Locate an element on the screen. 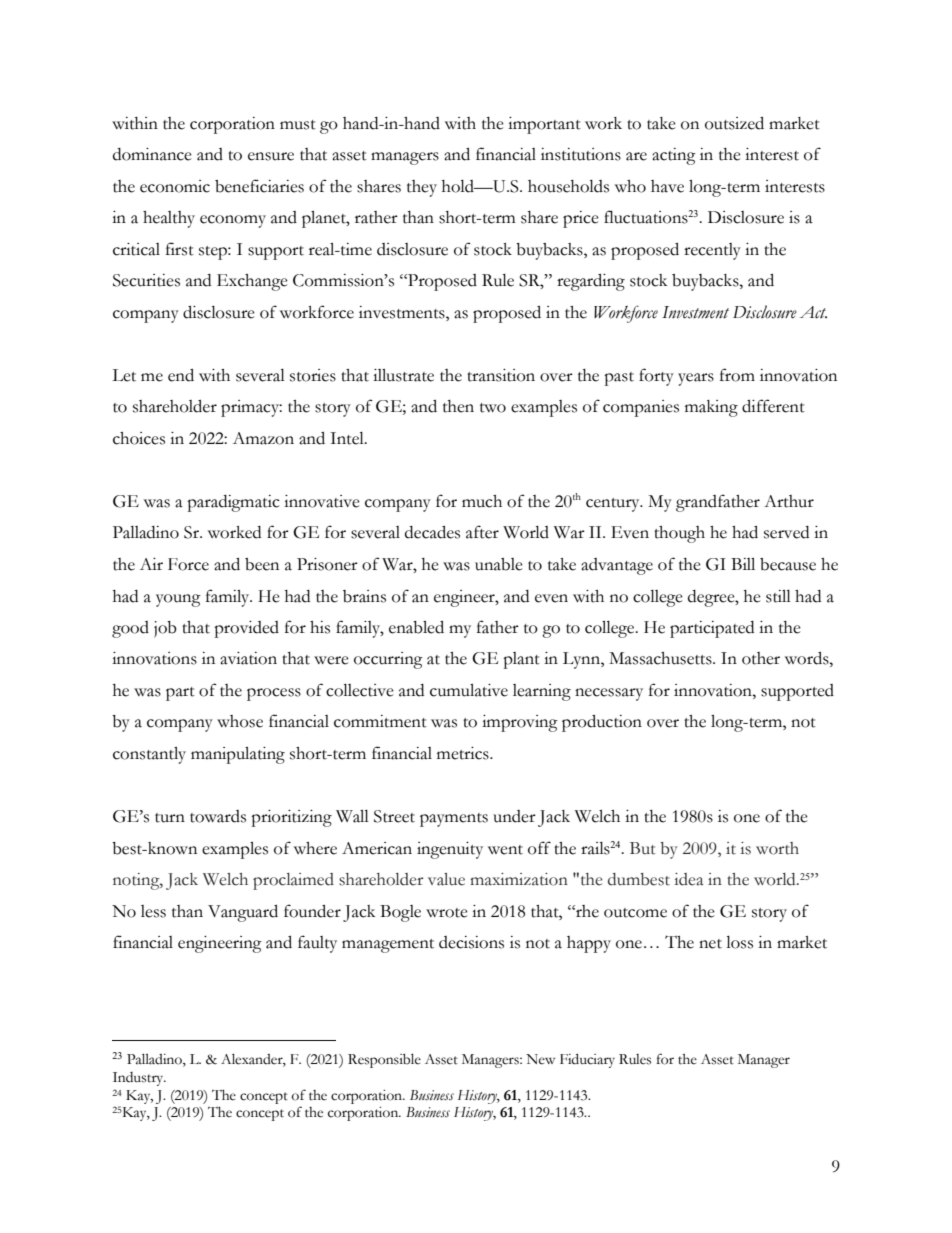 The height and width of the screenshot is (1233, 952). they is located at coordinates (422, 188).
